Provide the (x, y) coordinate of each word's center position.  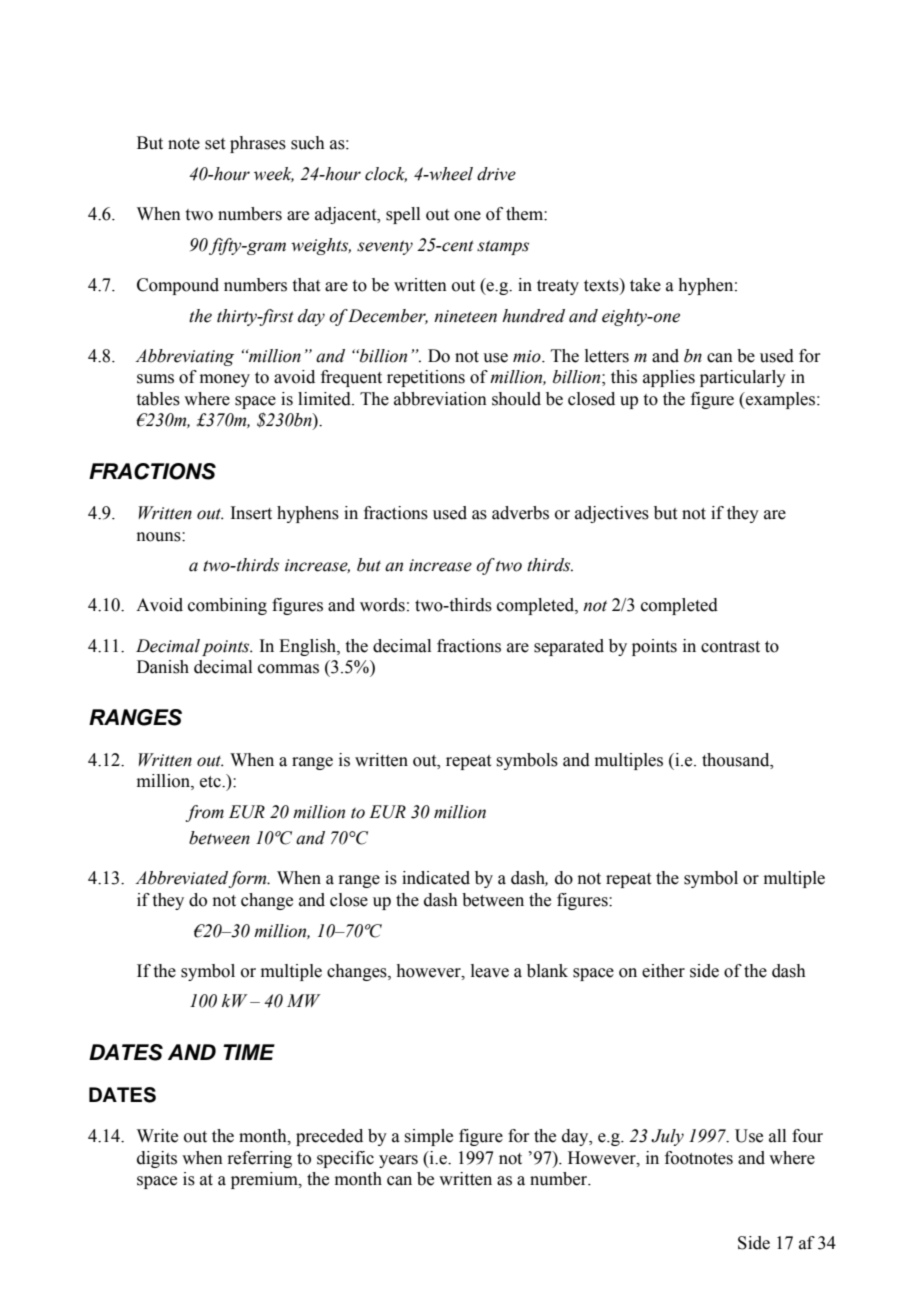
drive (496, 174)
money (225, 380)
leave (490, 971)
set (215, 144)
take (645, 285)
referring (259, 1159)
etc (211, 782)
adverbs (520, 513)
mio (528, 356)
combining (227, 606)
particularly (743, 378)
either (663, 971)
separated (569, 647)
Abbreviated (182, 879)
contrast (730, 647)
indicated (436, 878)
